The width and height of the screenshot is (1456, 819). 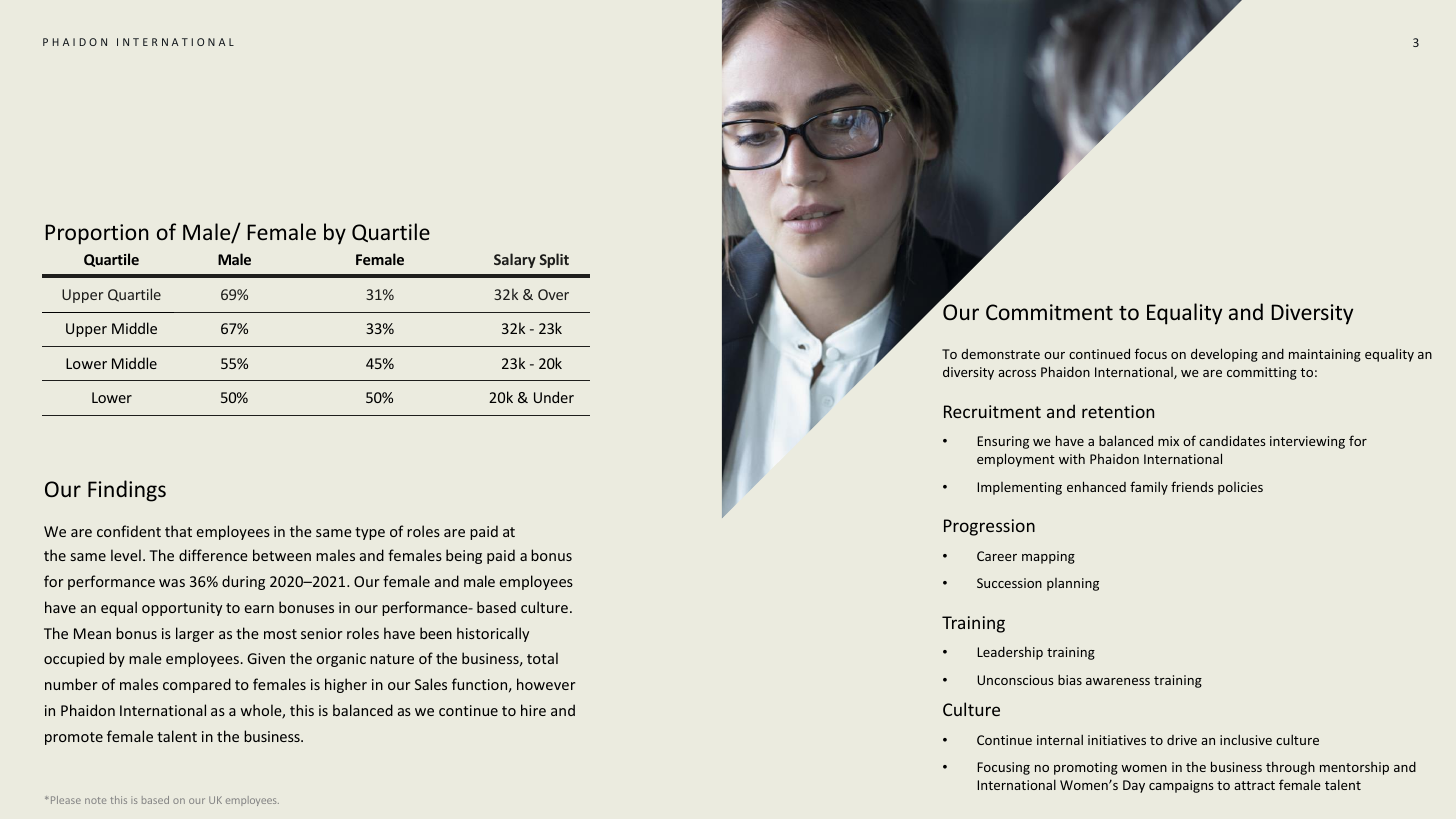 What do you see at coordinates (127, 491) in the screenshot?
I see `Findings` at bounding box center [127, 491].
